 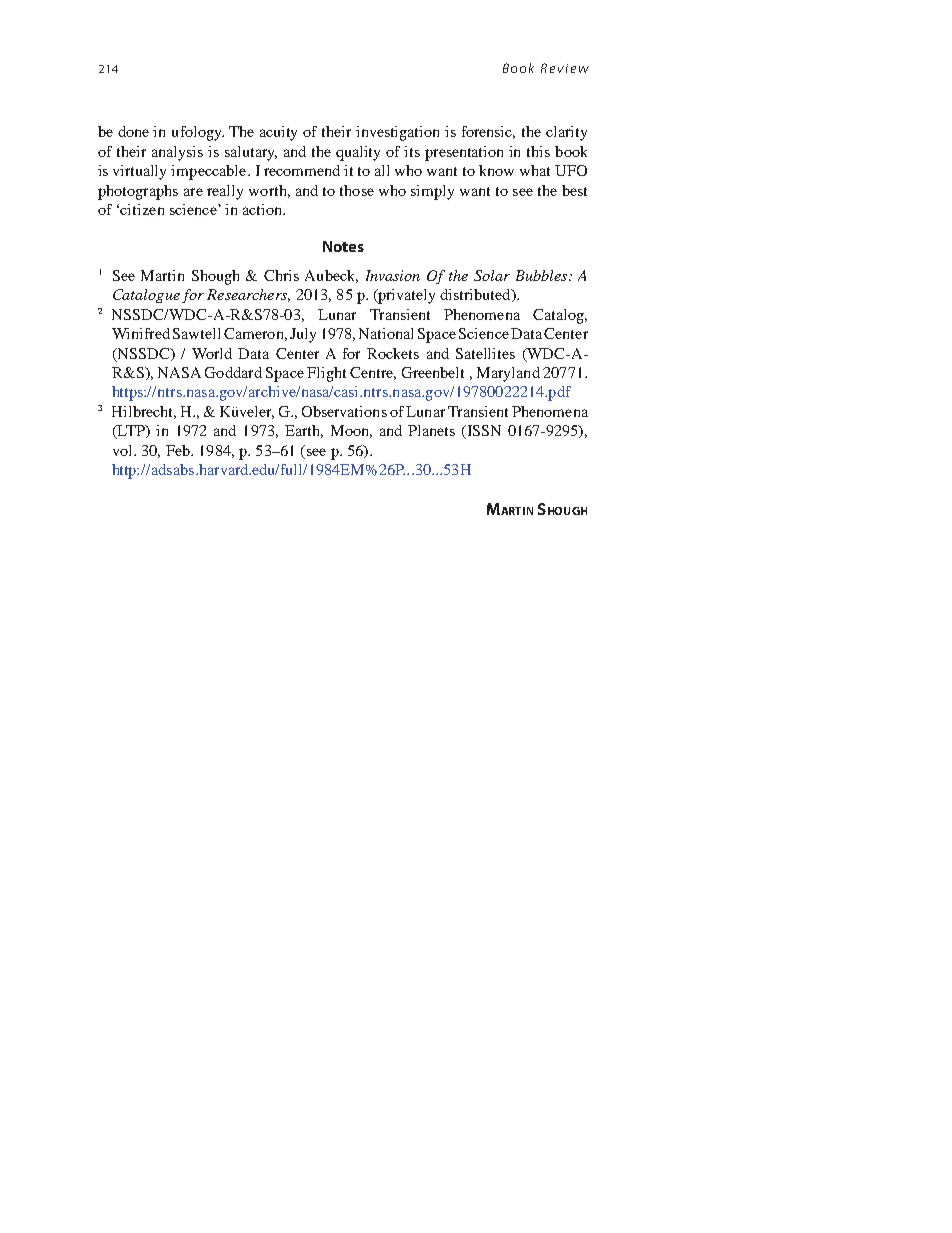 What do you see at coordinates (177, 153) in the screenshot?
I see `analysis` at bounding box center [177, 153].
